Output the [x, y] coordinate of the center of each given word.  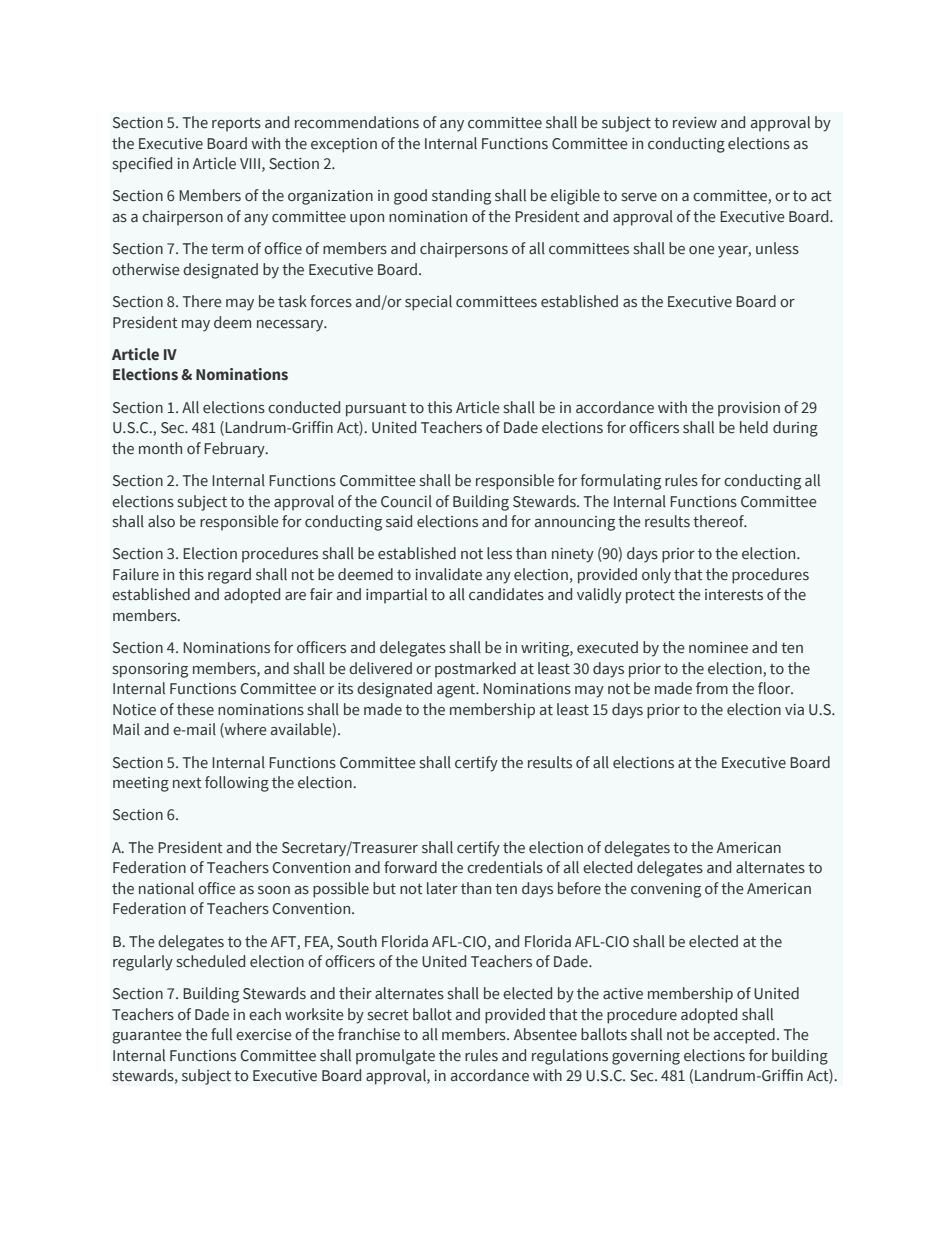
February [235, 450]
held [754, 427]
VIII [250, 163]
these [195, 709]
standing [461, 197]
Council [406, 501]
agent [457, 691]
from [712, 688]
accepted [744, 1036]
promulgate [395, 1057]
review [695, 123]
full [221, 1034]
